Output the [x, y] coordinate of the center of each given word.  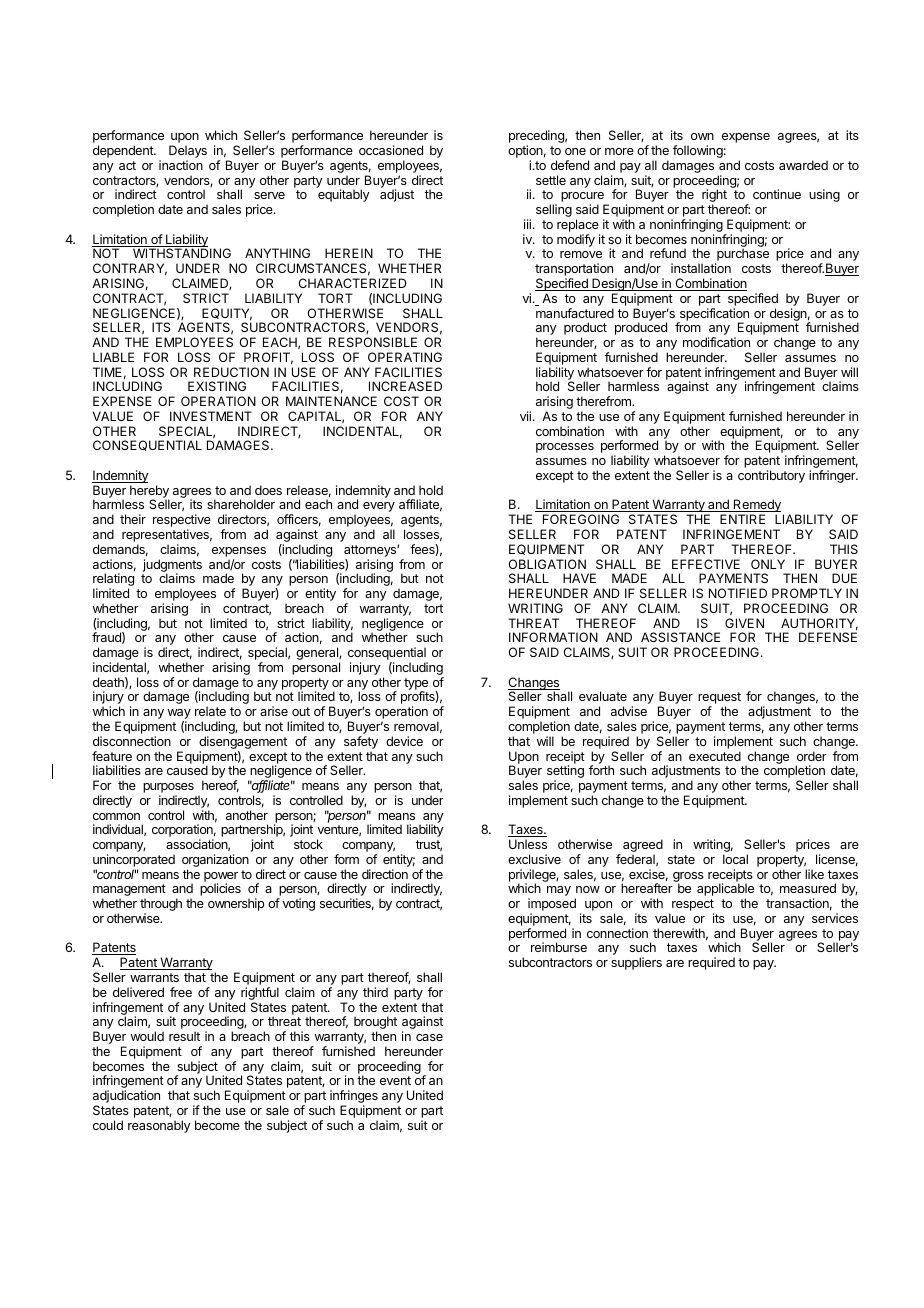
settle [551, 180]
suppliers [636, 963]
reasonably [159, 1126]
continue [777, 194]
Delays [188, 153]
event [395, 1080]
